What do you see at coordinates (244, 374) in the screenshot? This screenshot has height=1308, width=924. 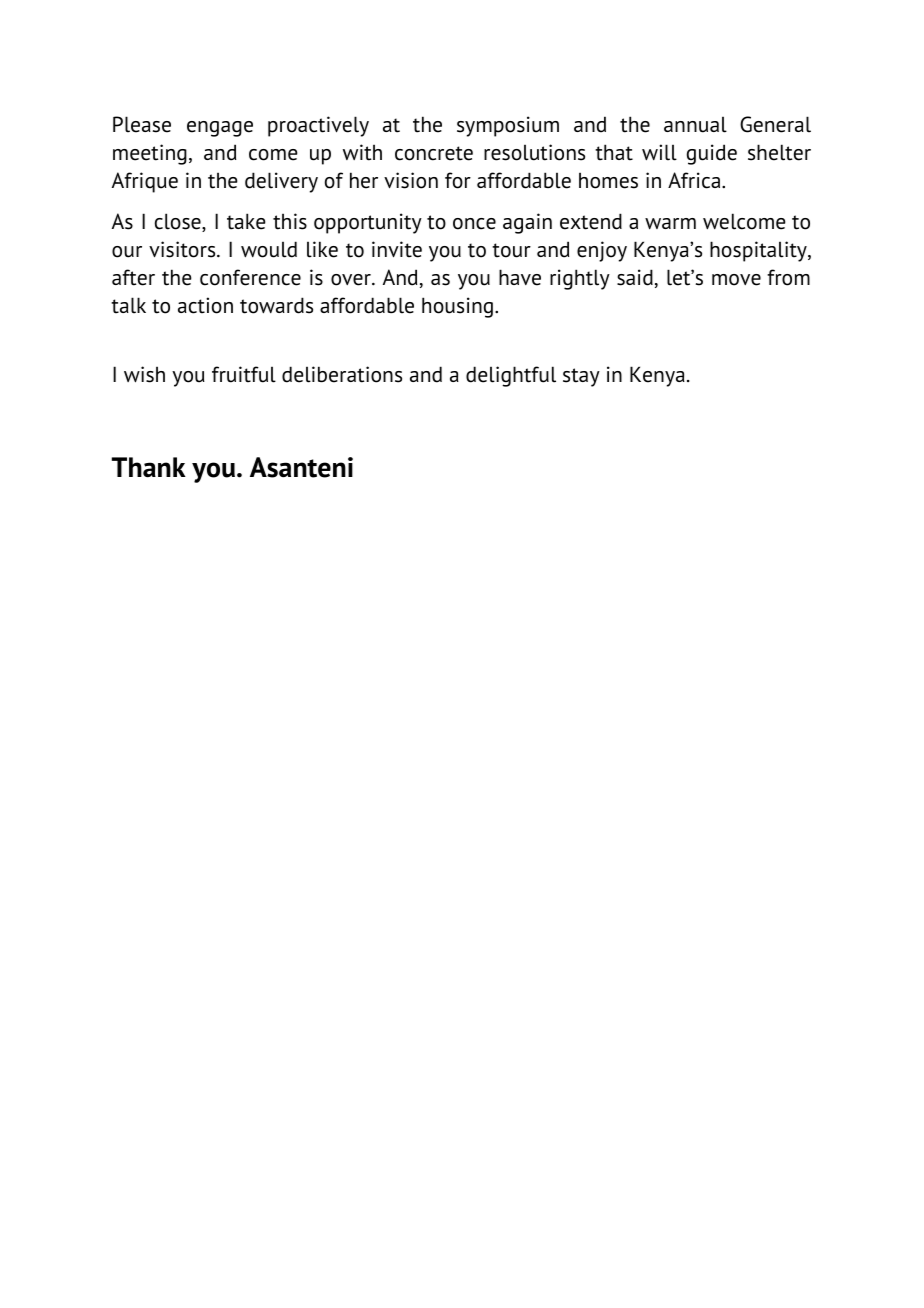 I see `fruitful` at bounding box center [244, 374].
